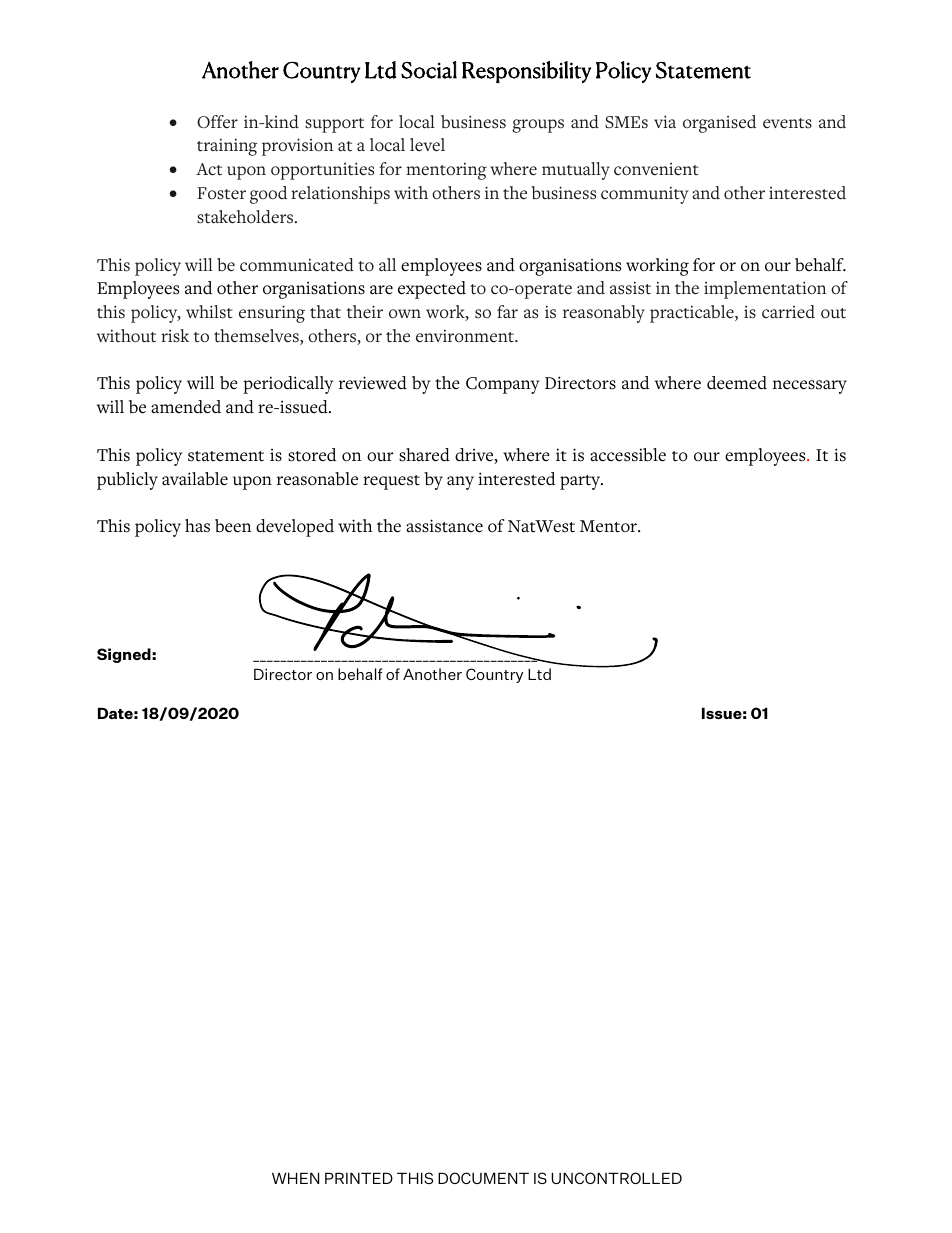 Image resolution: width=952 pixels, height=1233 pixels. What do you see at coordinates (295, 1178) in the document?
I see `WHEN` at bounding box center [295, 1178].
